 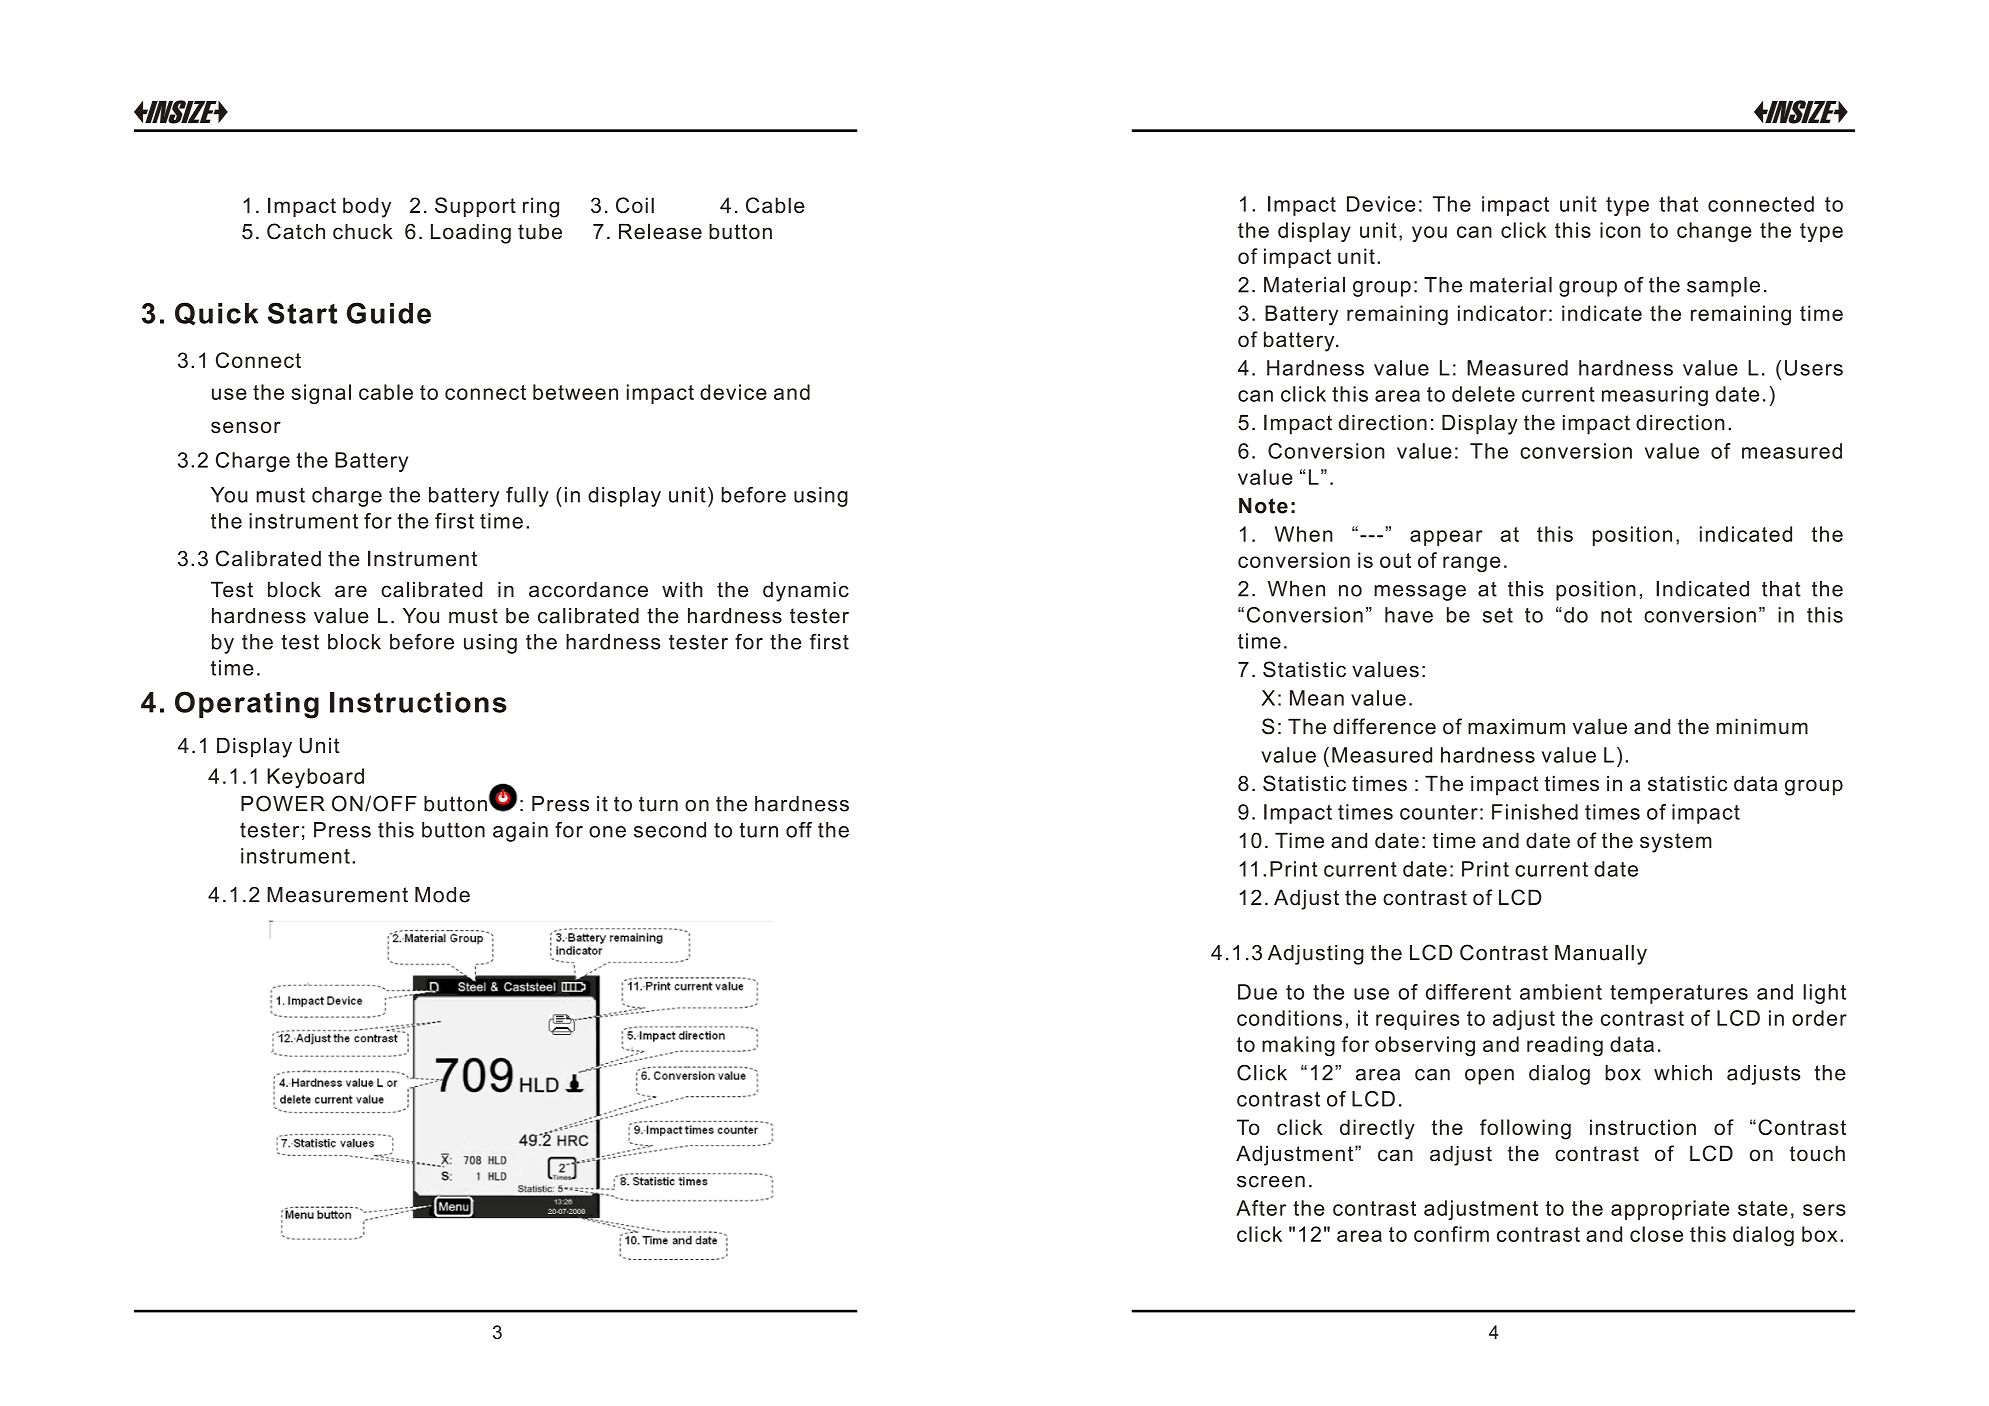 I want to click on Mode, so click(x=442, y=895).
